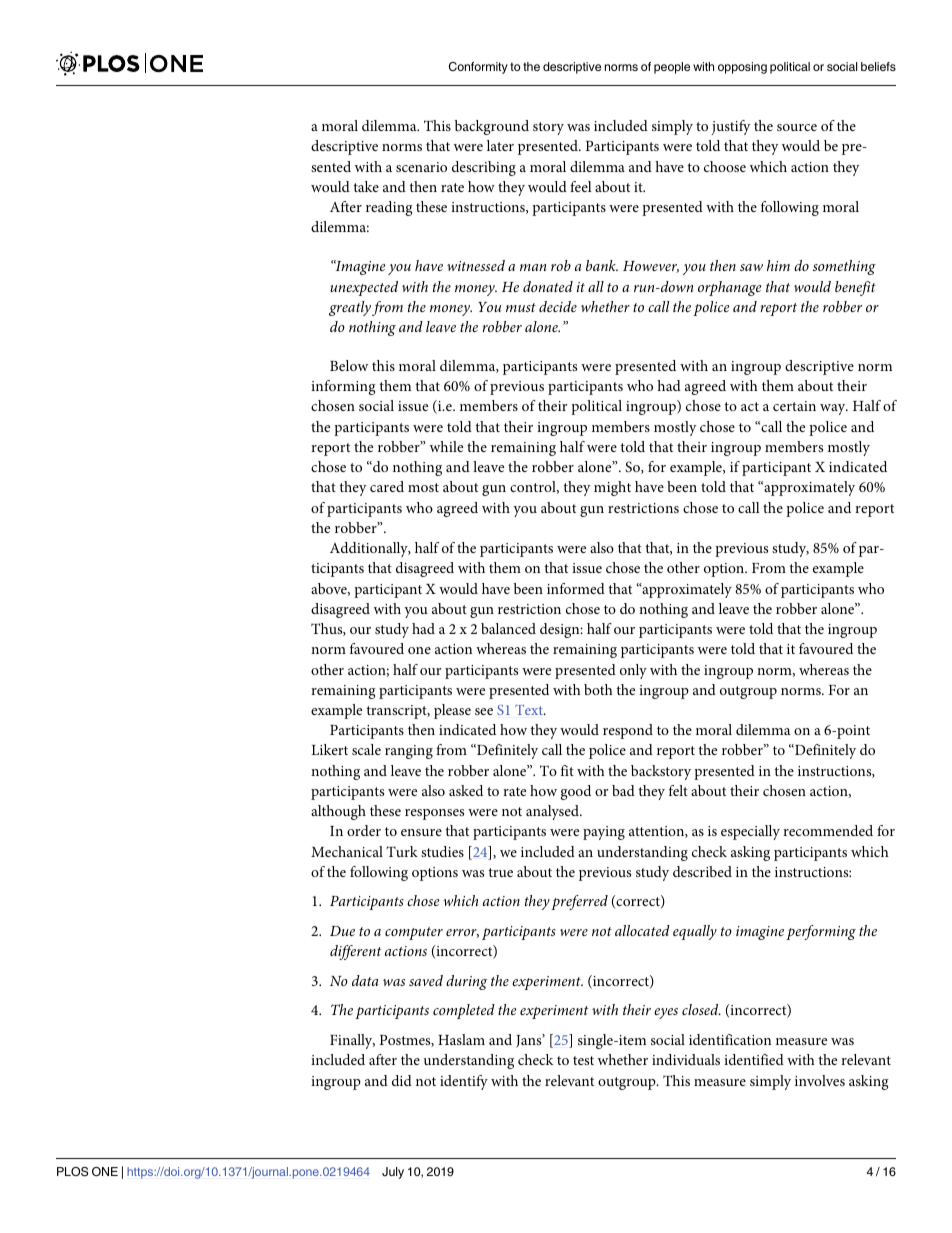 This page has width=952, height=1233. Describe the element at coordinates (343, 387) in the page. I see `informing` at that location.
